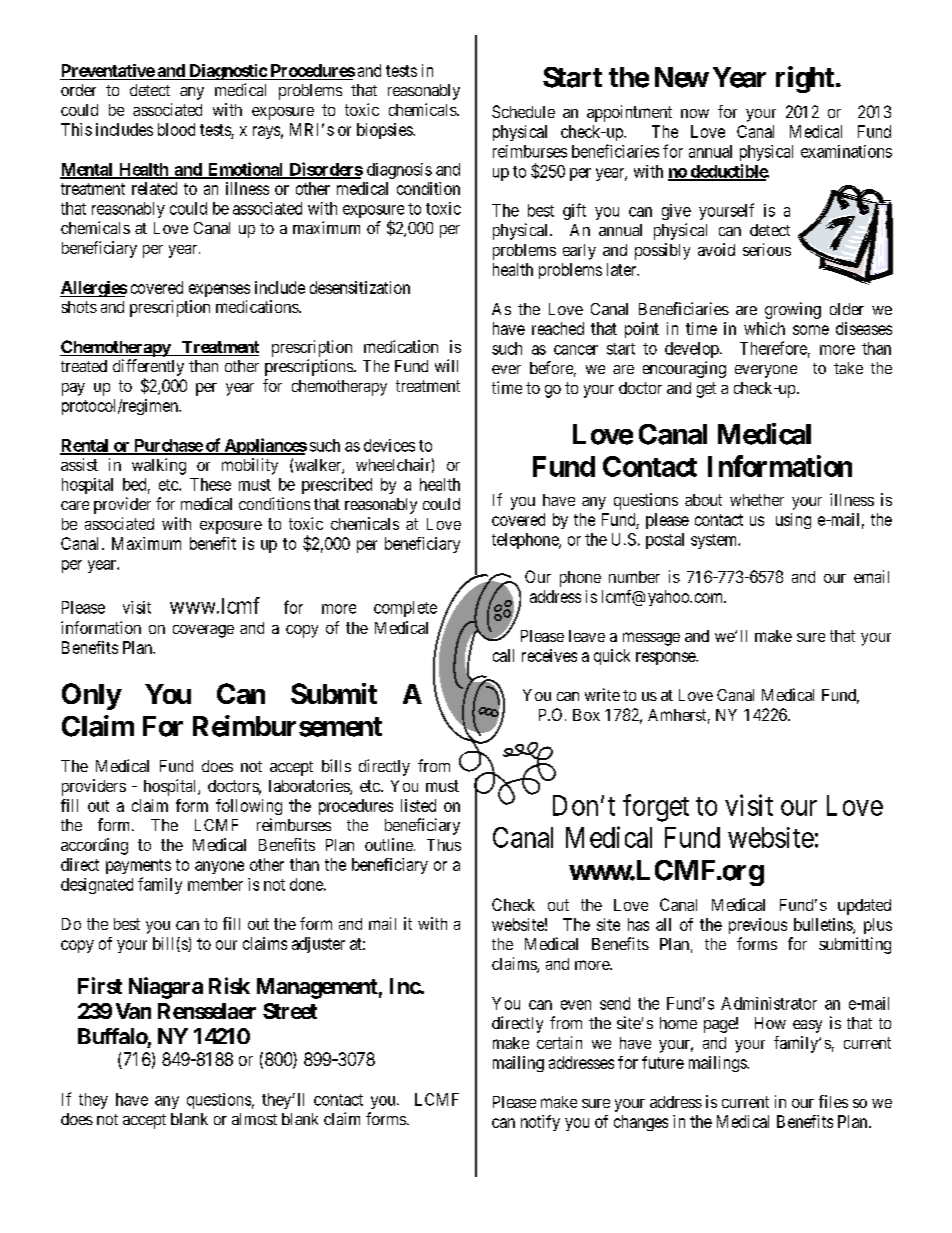  What do you see at coordinates (176, 129) in the screenshot?
I see `blood` at bounding box center [176, 129].
